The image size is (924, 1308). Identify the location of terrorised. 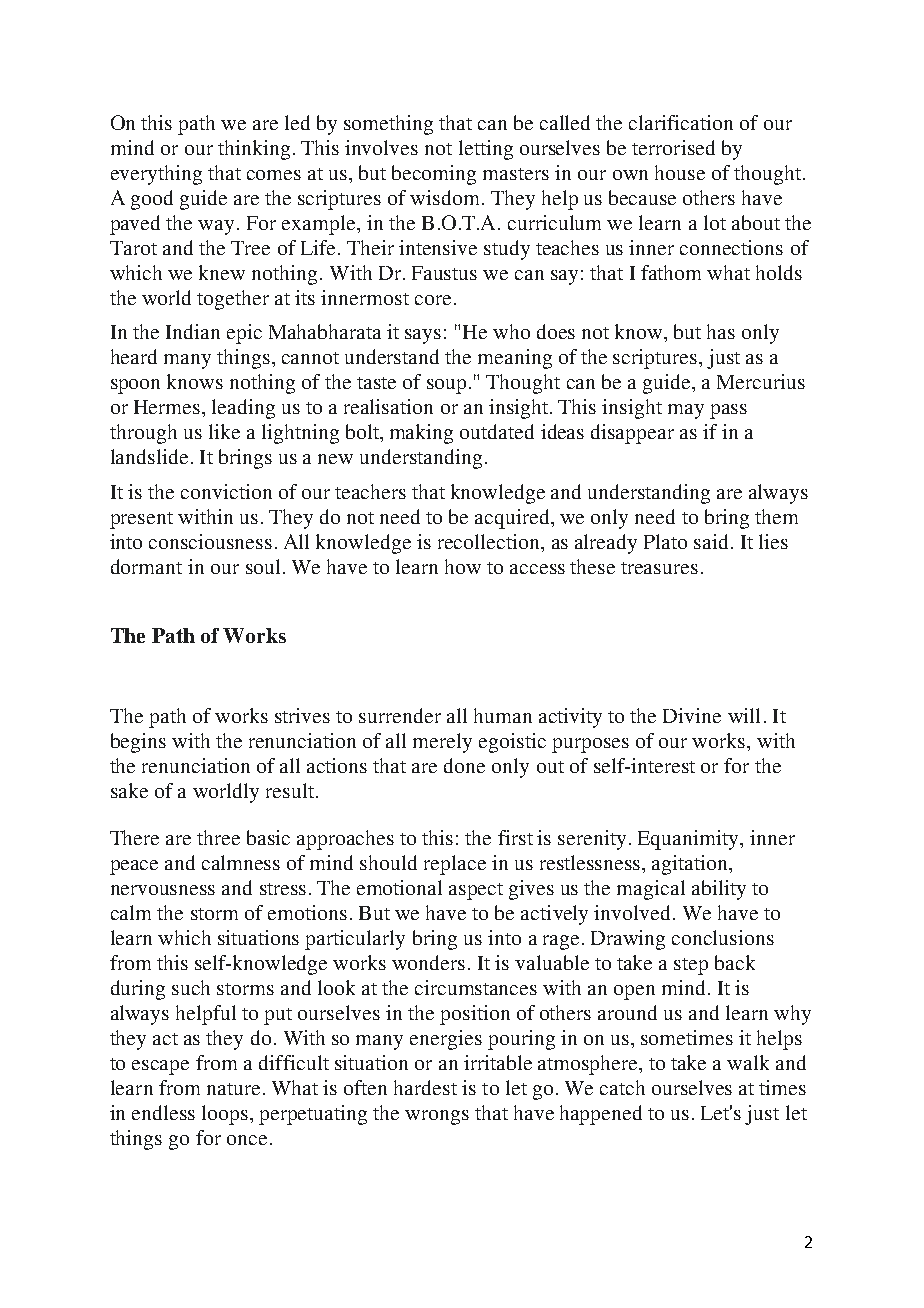
(673, 147).
